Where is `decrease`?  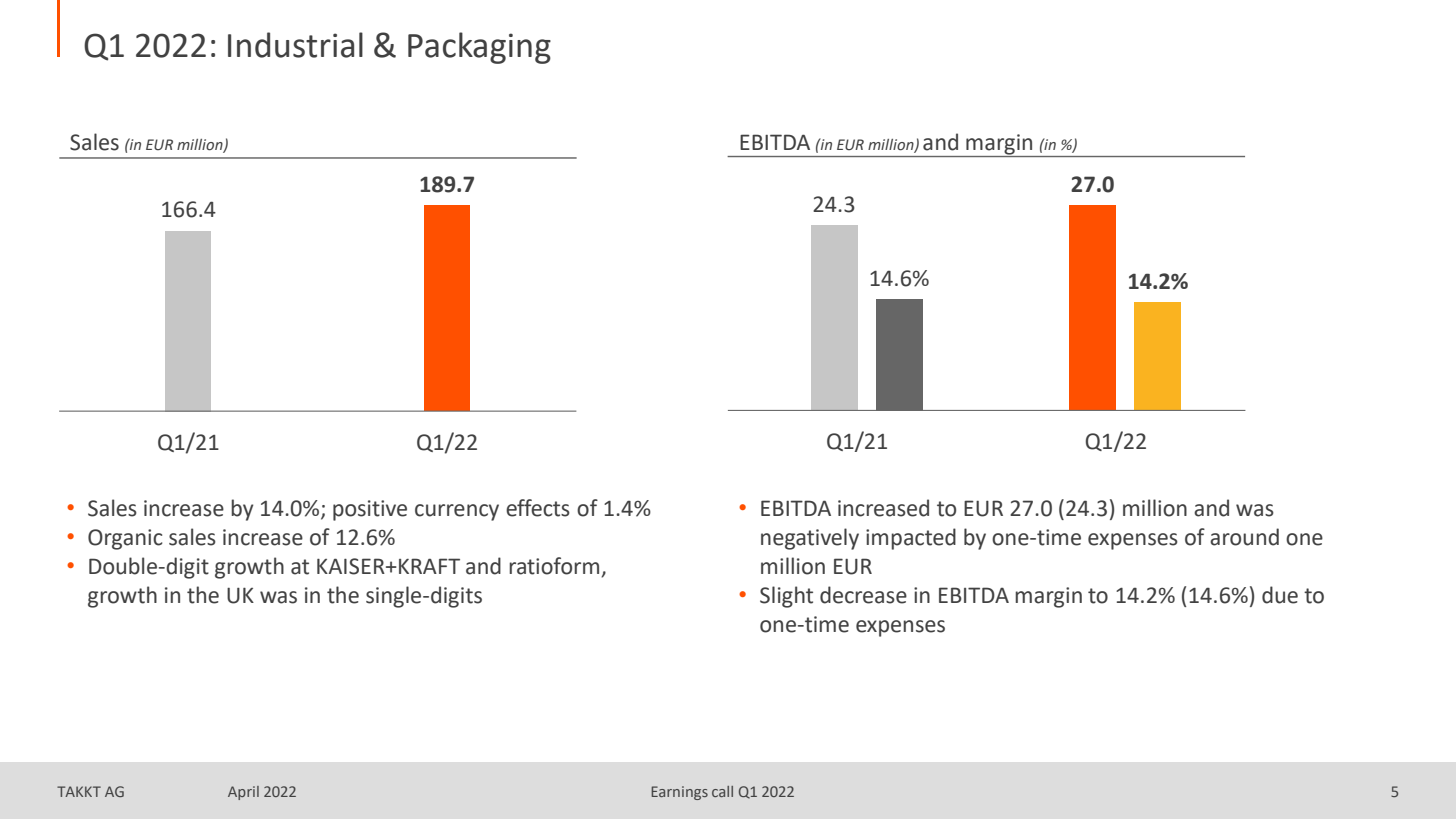
decrease is located at coordinates (863, 595).
